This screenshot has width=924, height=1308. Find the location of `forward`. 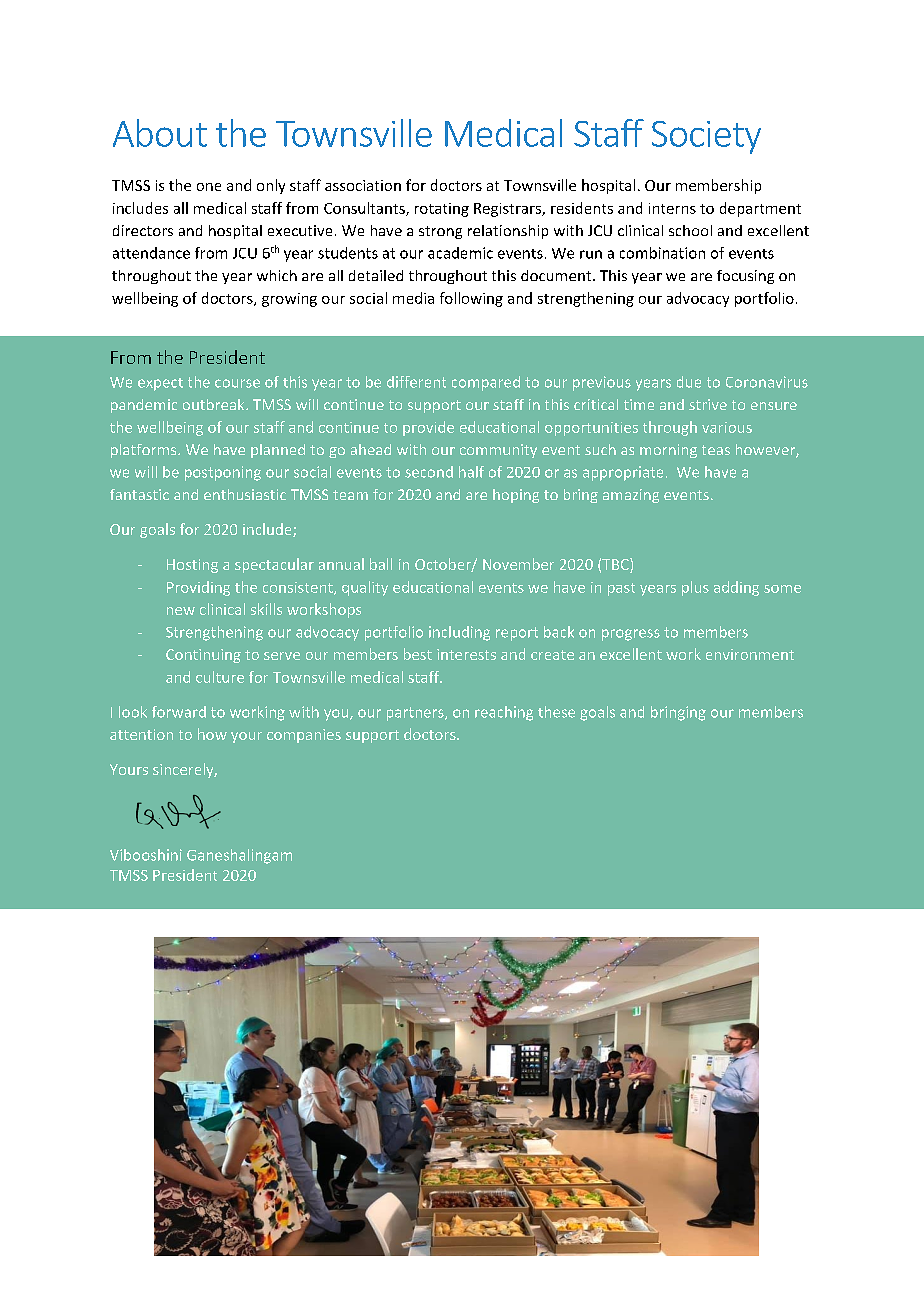

forward is located at coordinates (179, 712).
